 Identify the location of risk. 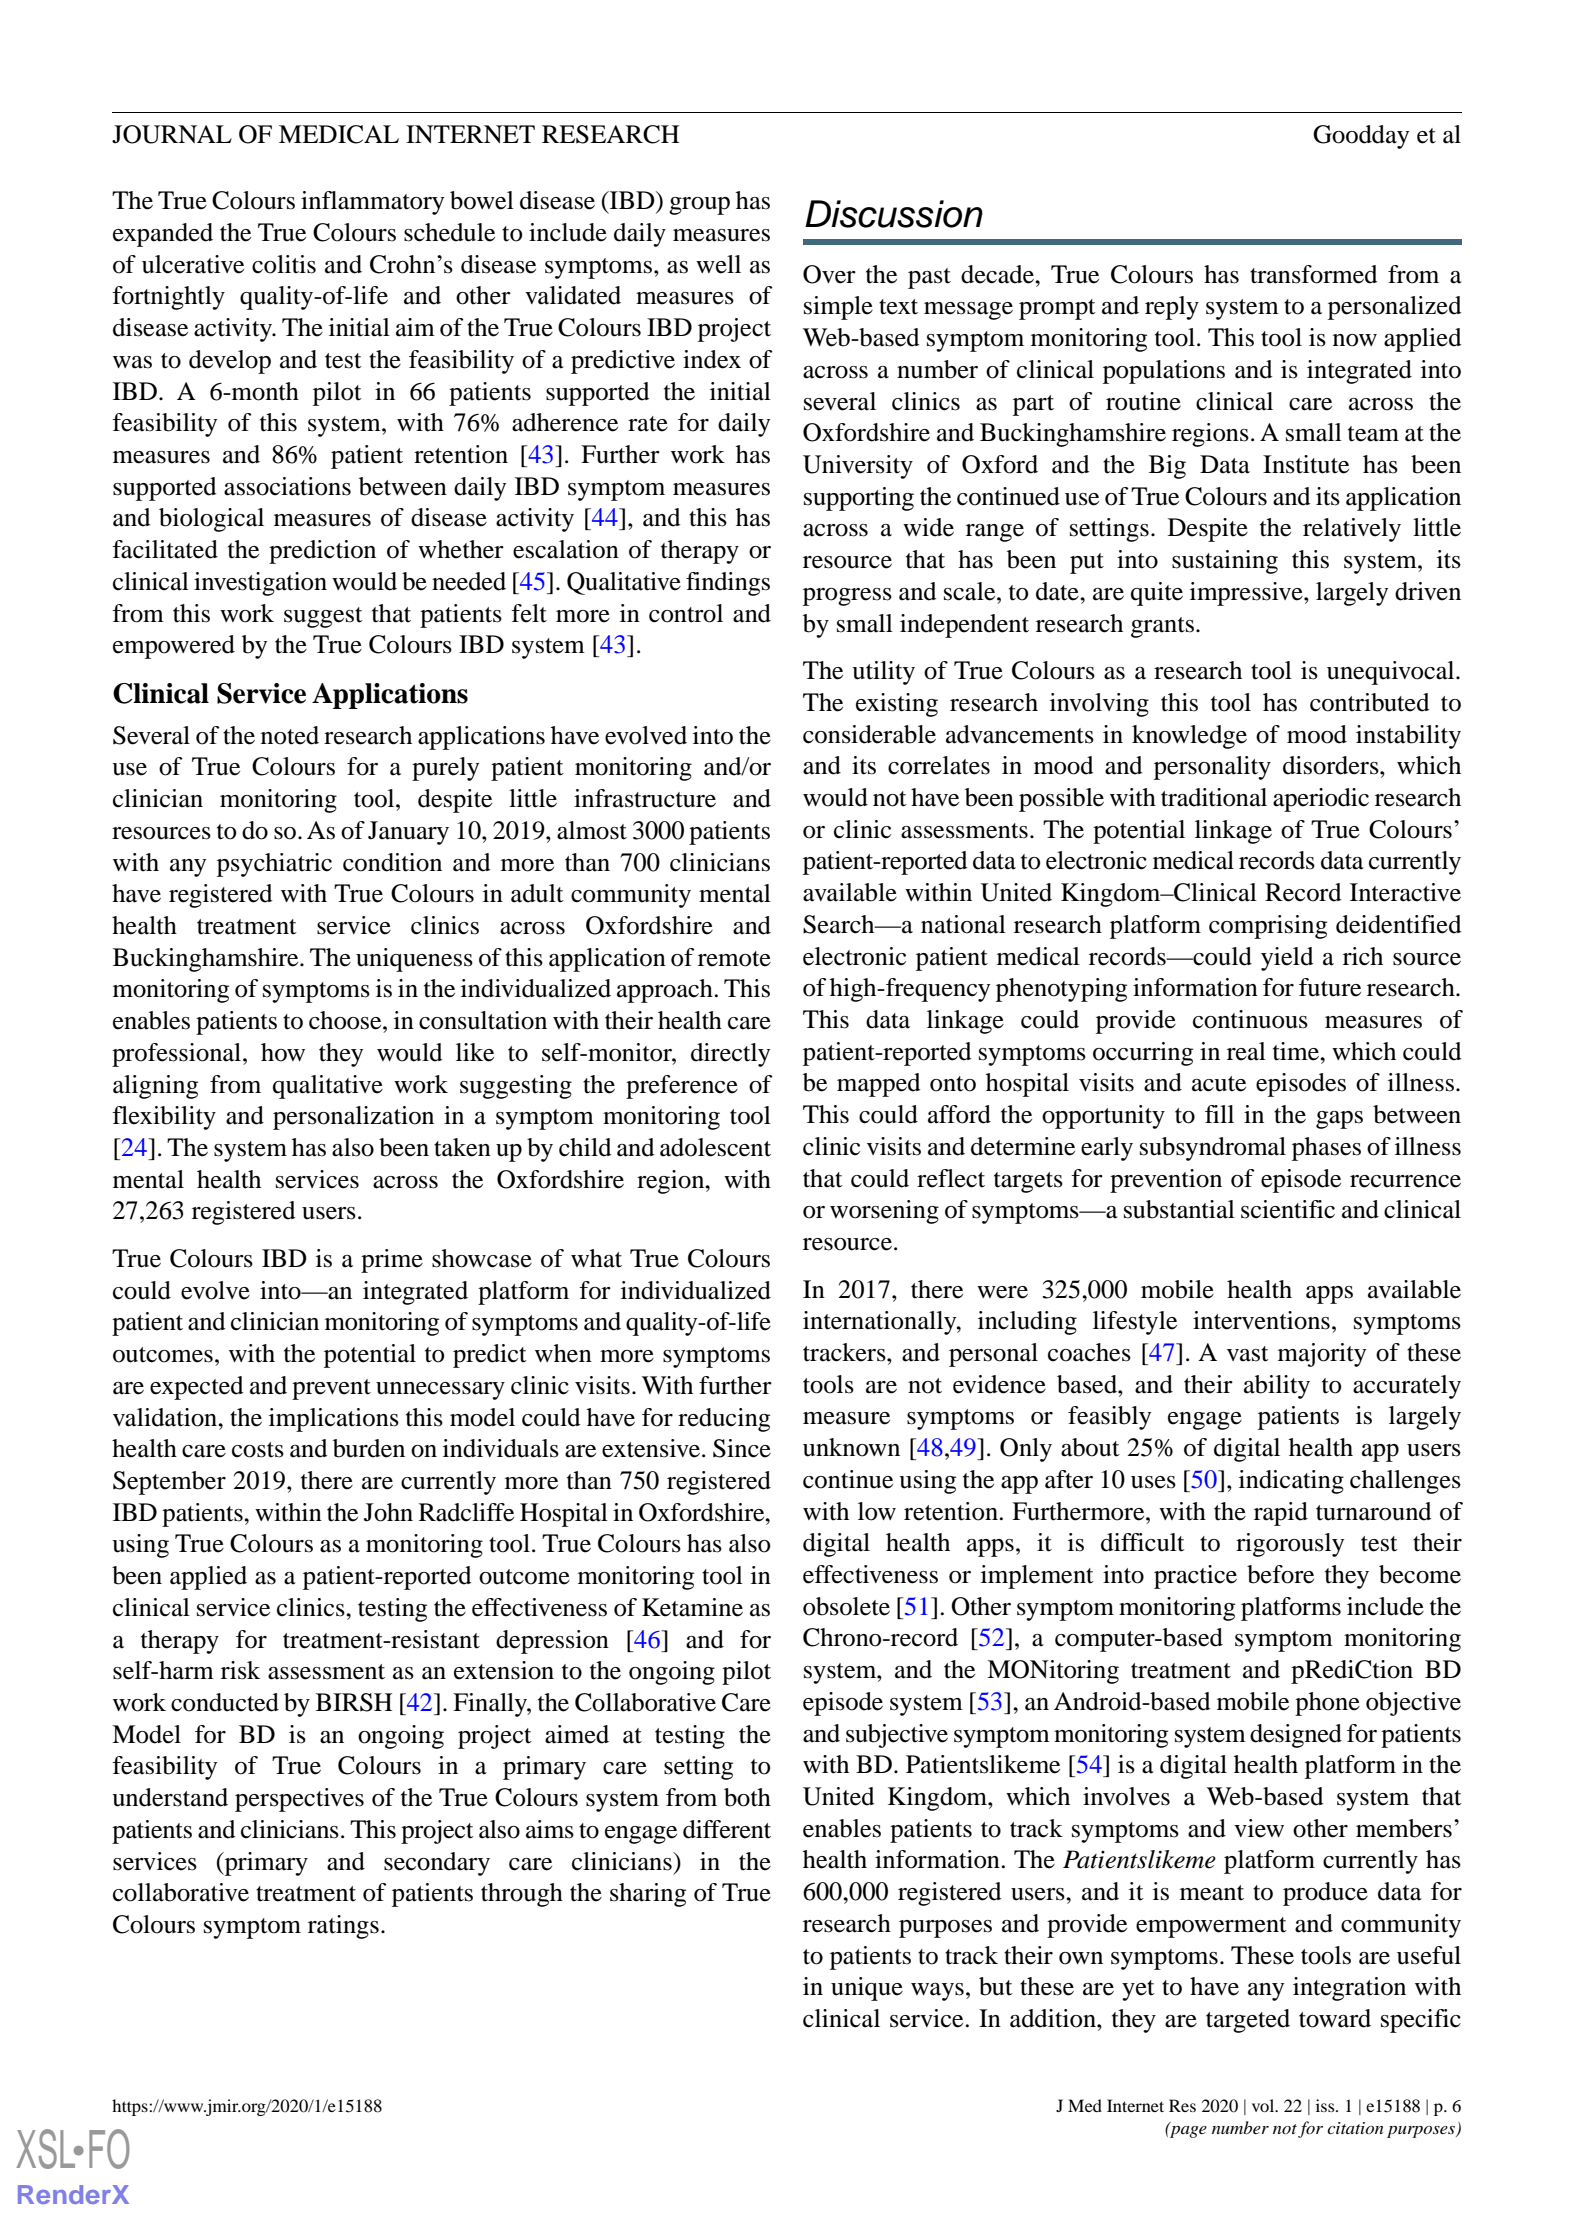
(240, 1670).
